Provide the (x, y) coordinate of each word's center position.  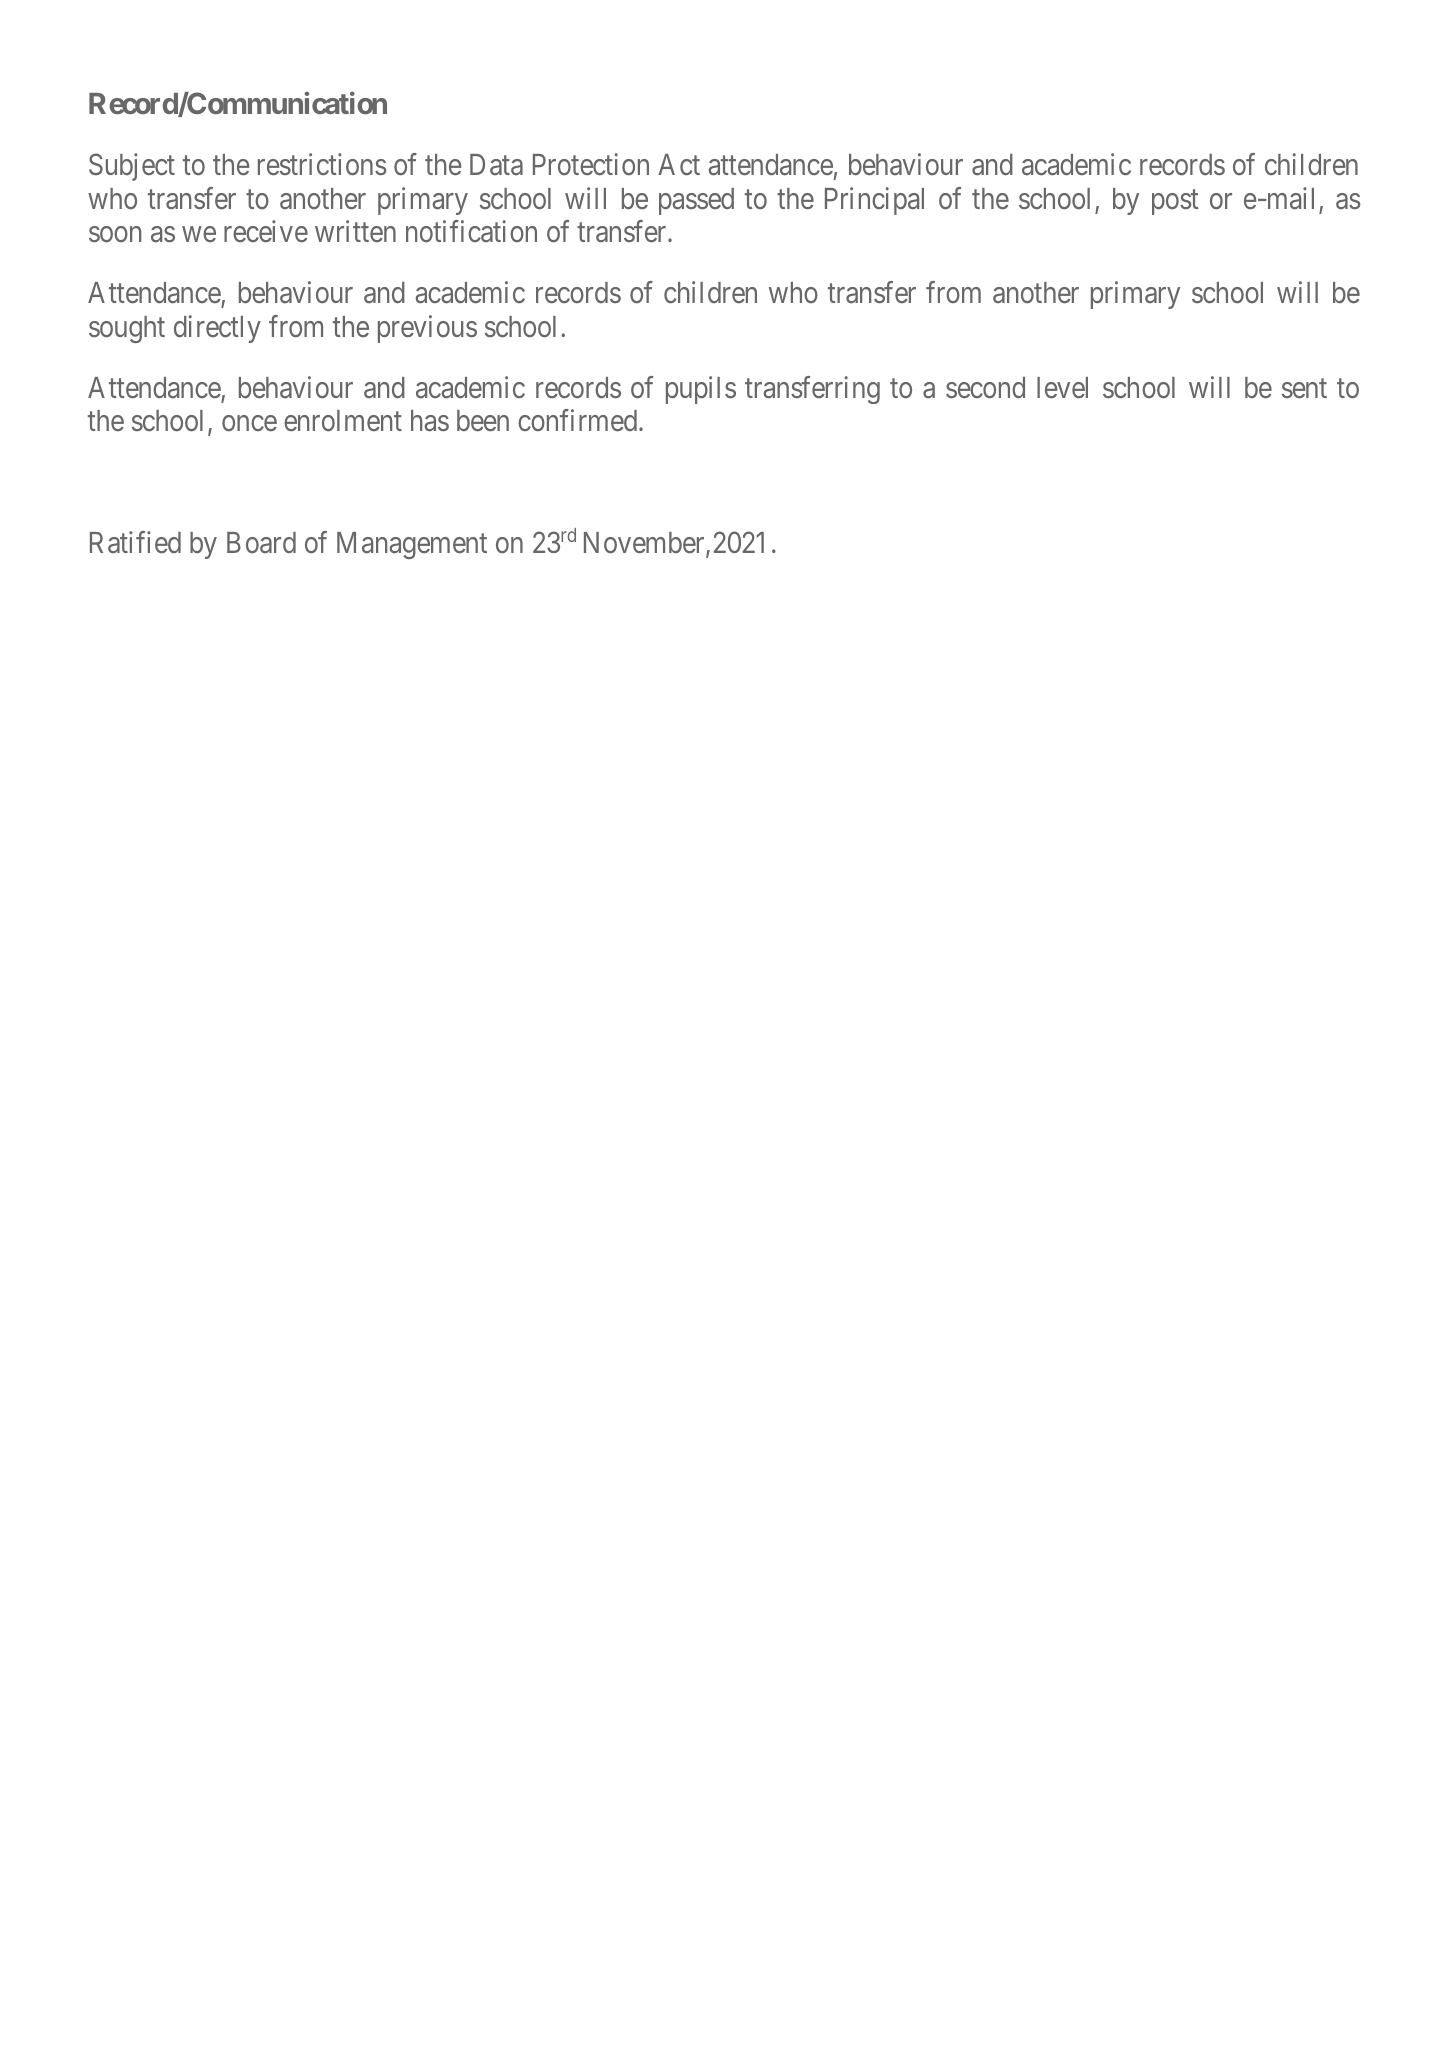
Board (261, 542)
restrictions (322, 164)
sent (1304, 388)
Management (412, 545)
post (1175, 202)
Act (679, 164)
